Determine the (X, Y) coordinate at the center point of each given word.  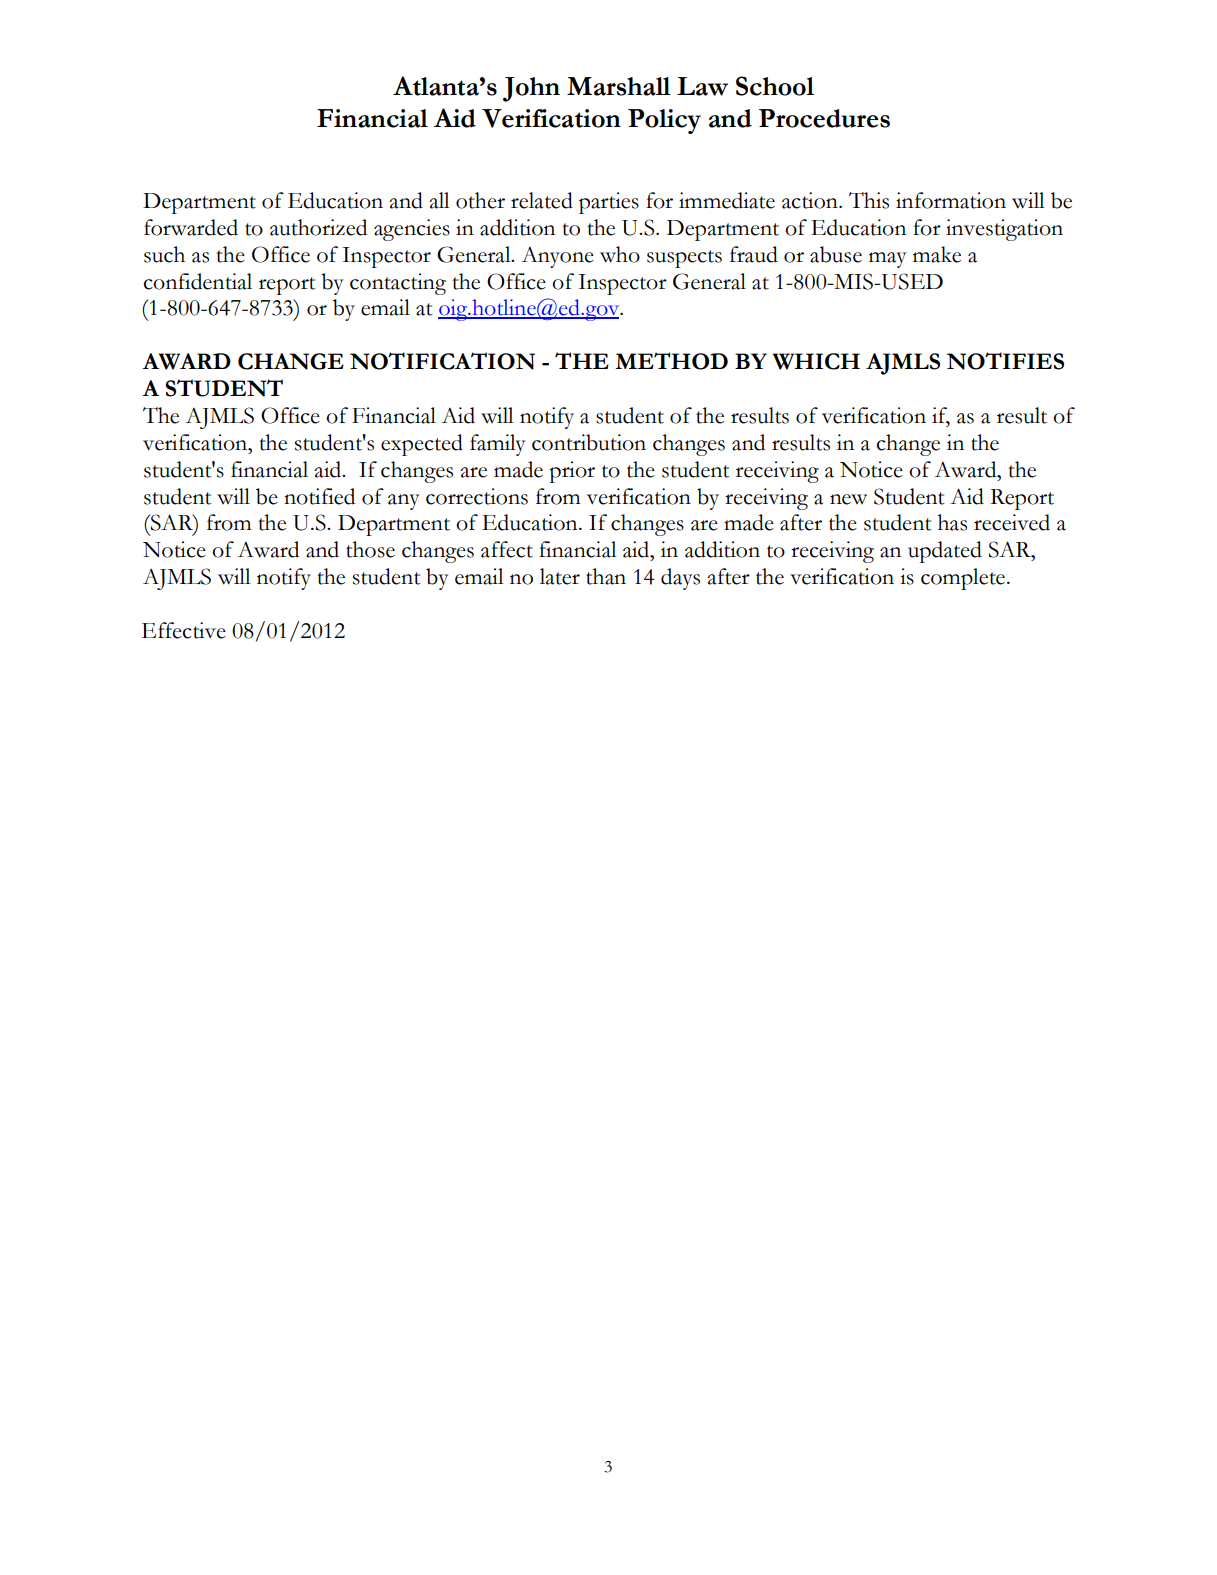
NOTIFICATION (442, 361)
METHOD (671, 361)
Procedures (824, 118)
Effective (184, 630)
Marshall (619, 86)
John (531, 89)
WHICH (816, 361)
